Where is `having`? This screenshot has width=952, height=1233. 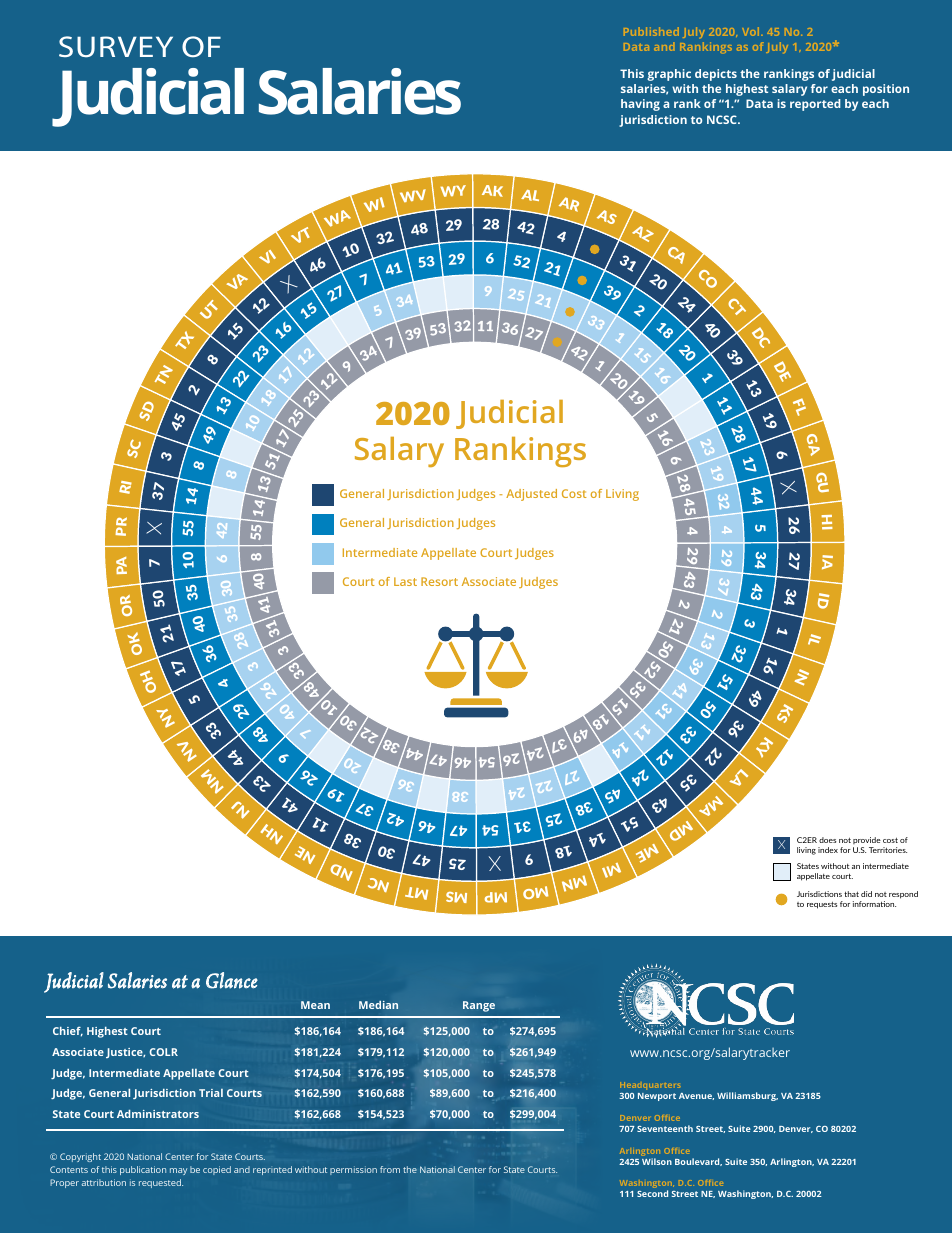 having is located at coordinates (640, 105).
